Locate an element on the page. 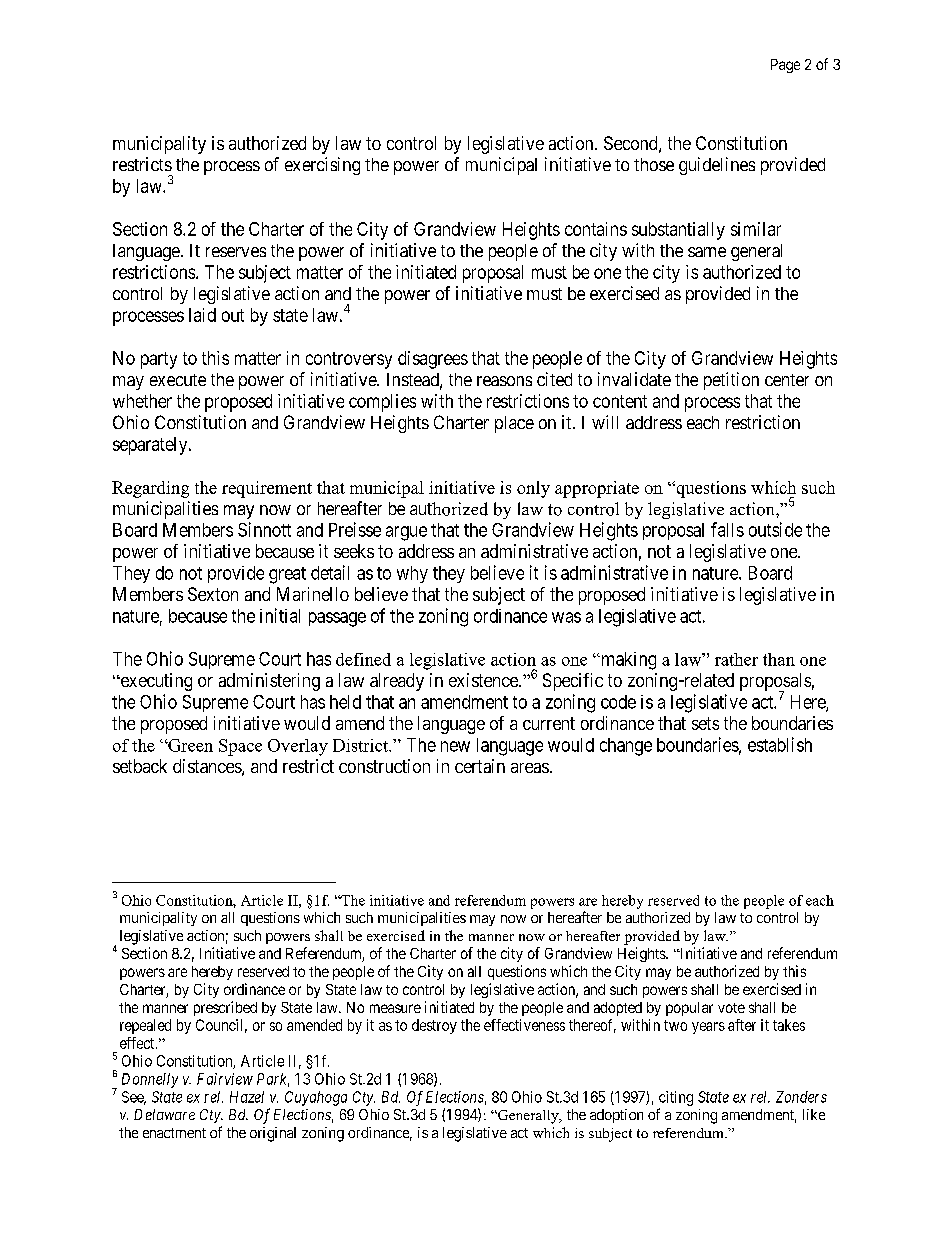 The image size is (952, 1233). exercising is located at coordinates (322, 166).
